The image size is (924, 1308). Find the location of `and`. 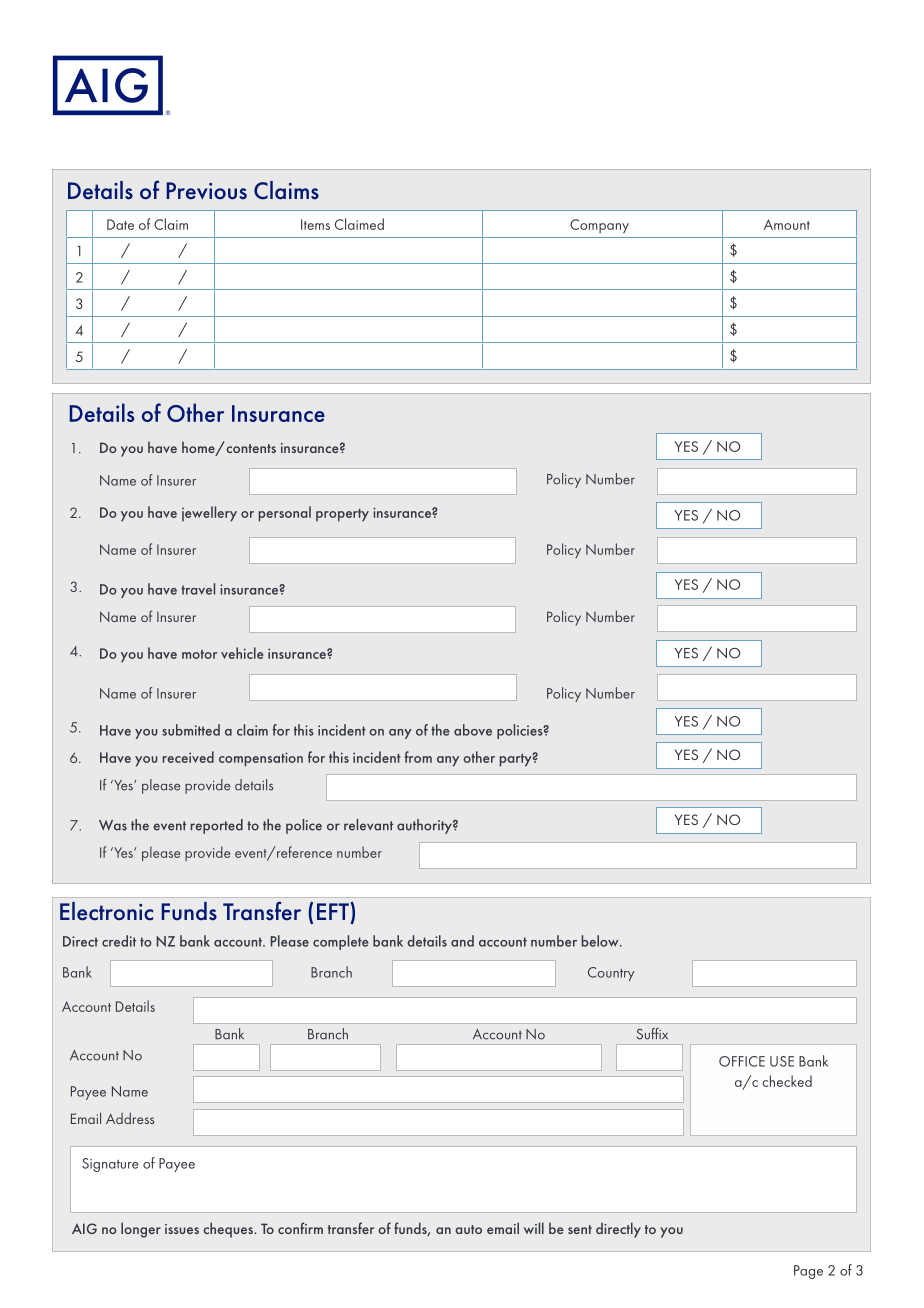

and is located at coordinates (462, 941).
